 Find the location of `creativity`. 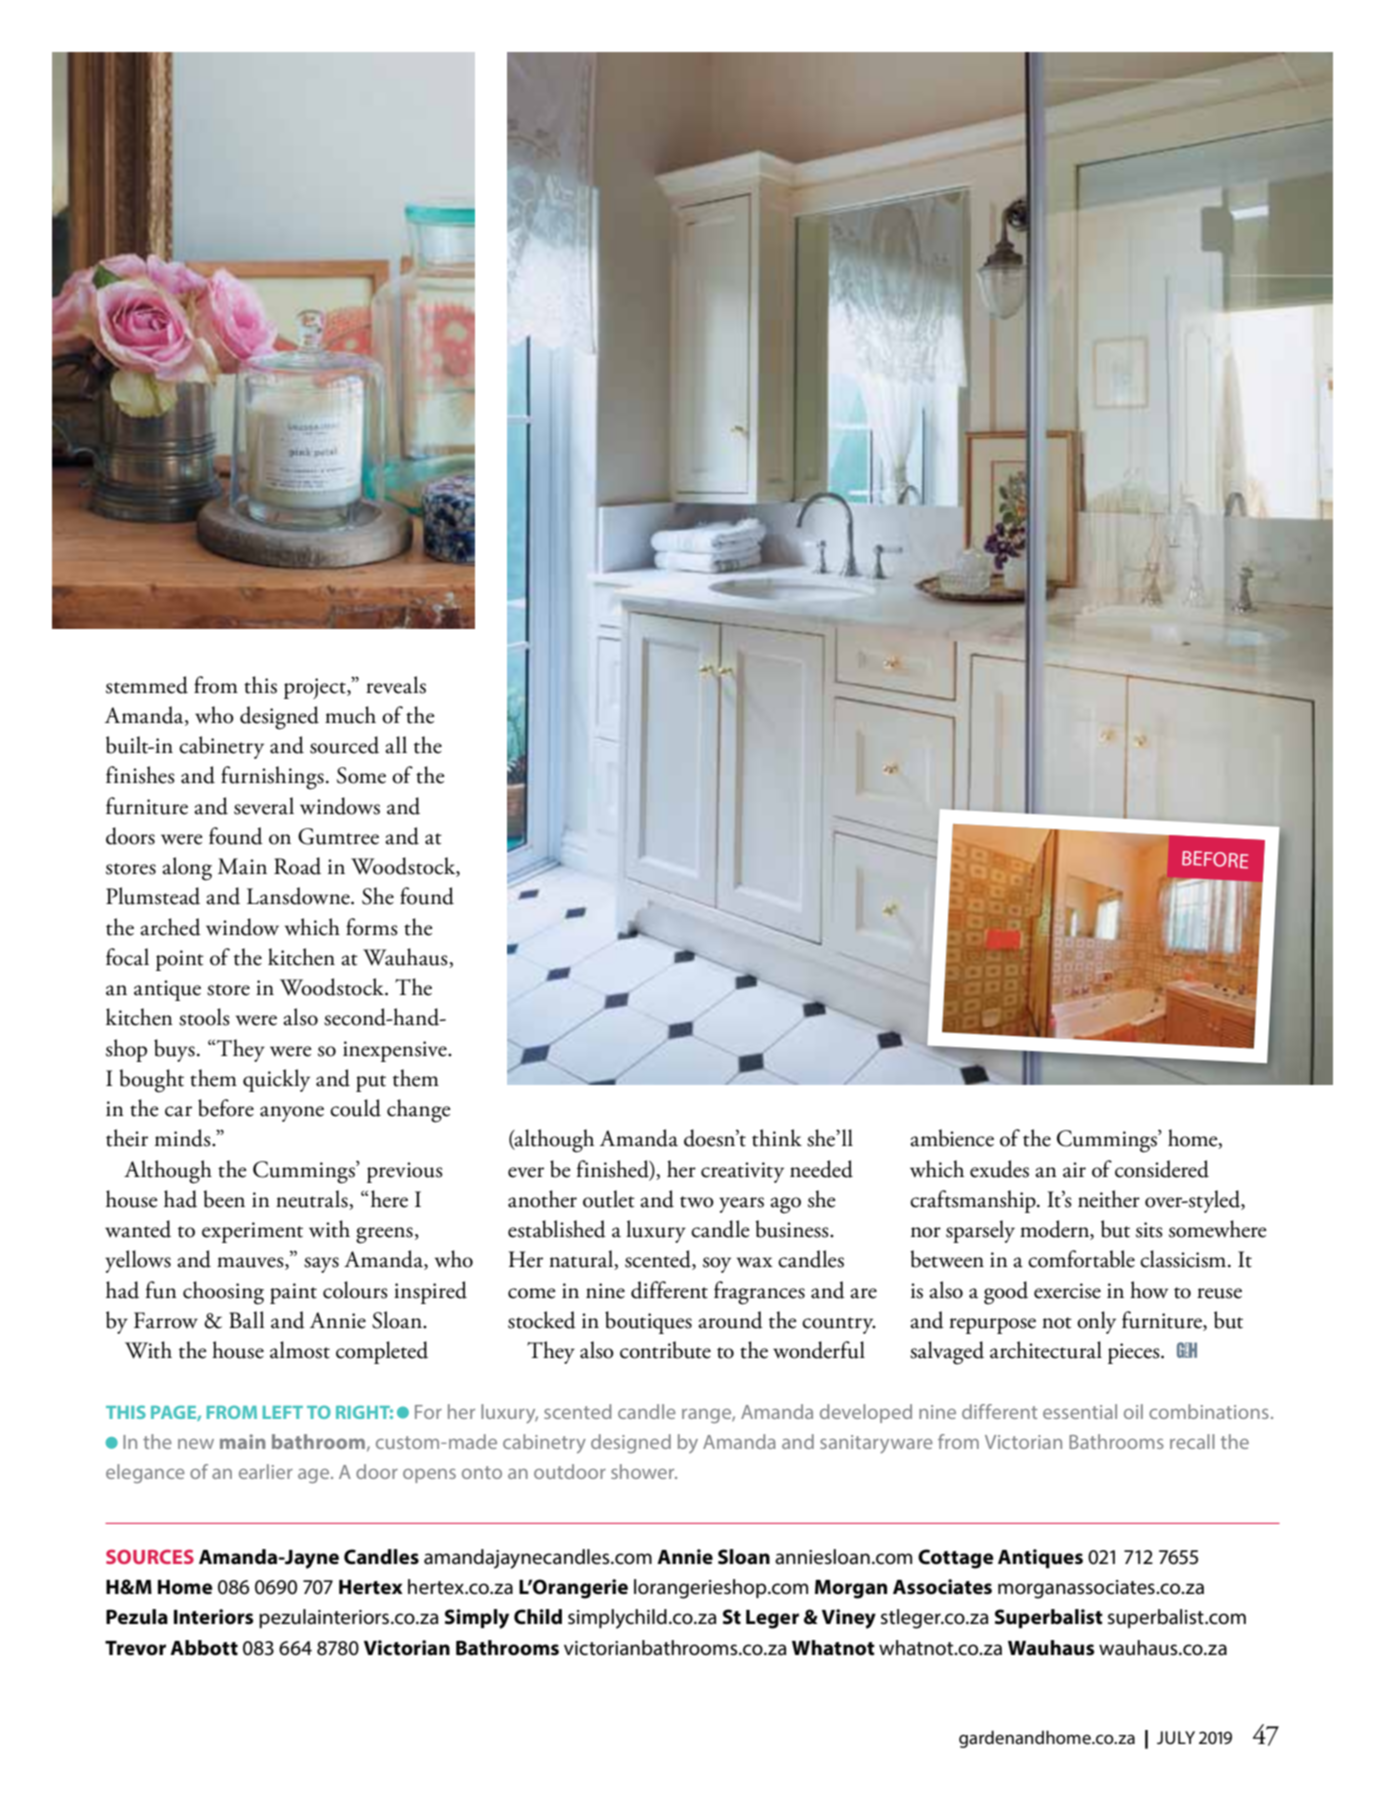

creativity is located at coordinates (742, 1172).
